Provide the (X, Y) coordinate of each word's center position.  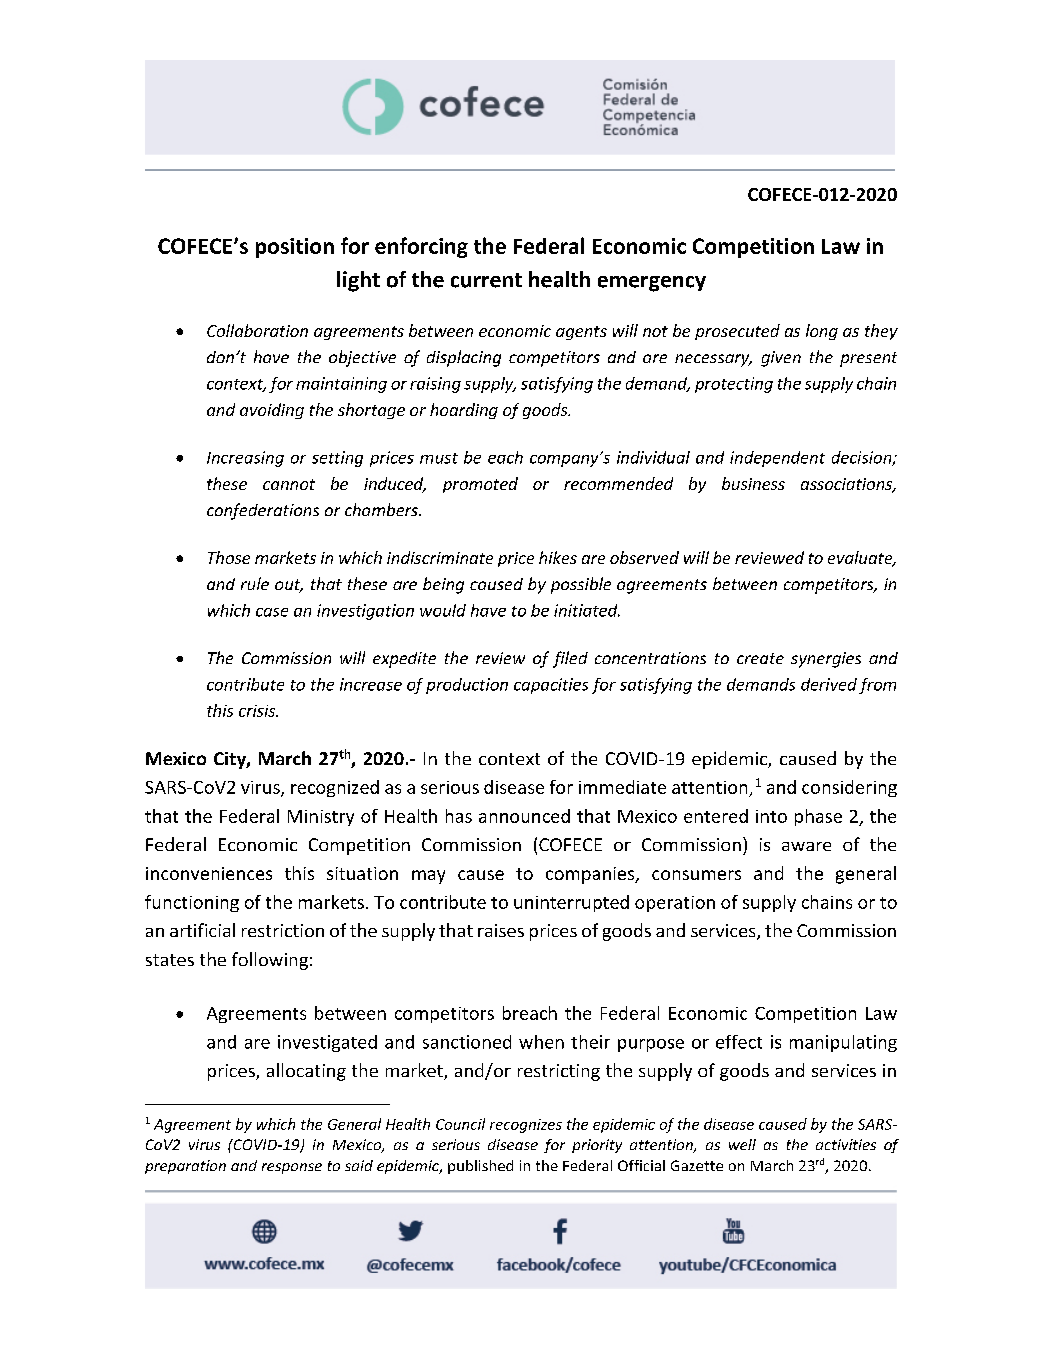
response (292, 1168)
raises (501, 930)
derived (829, 684)
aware (806, 846)
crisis (258, 711)
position (295, 248)
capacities (551, 686)
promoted (480, 485)
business (753, 483)
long (822, 332)
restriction (283, 930)
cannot (289, 484)
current (486, 280)
